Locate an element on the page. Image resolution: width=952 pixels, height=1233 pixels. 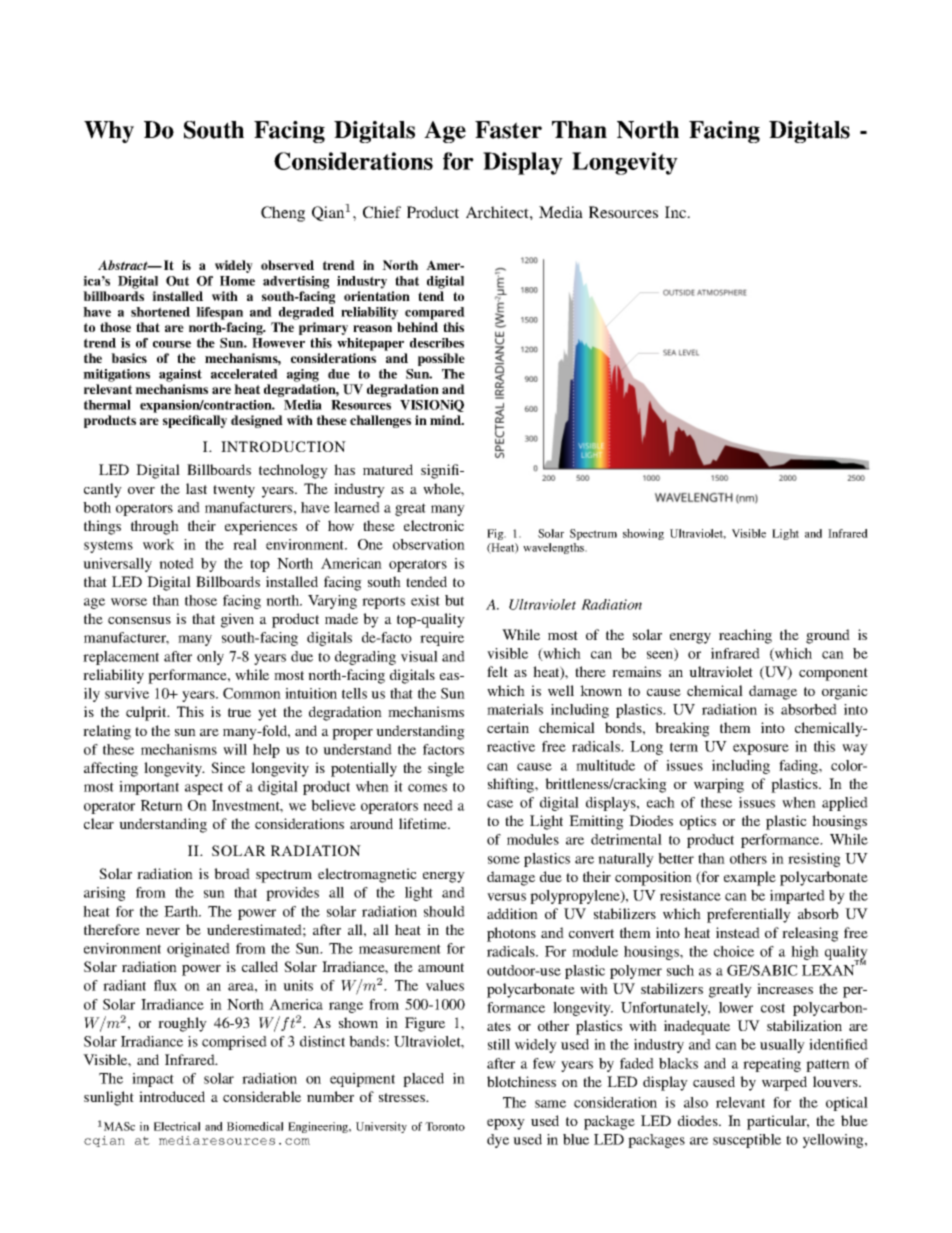
ground is located at coordinates (828, 636).
